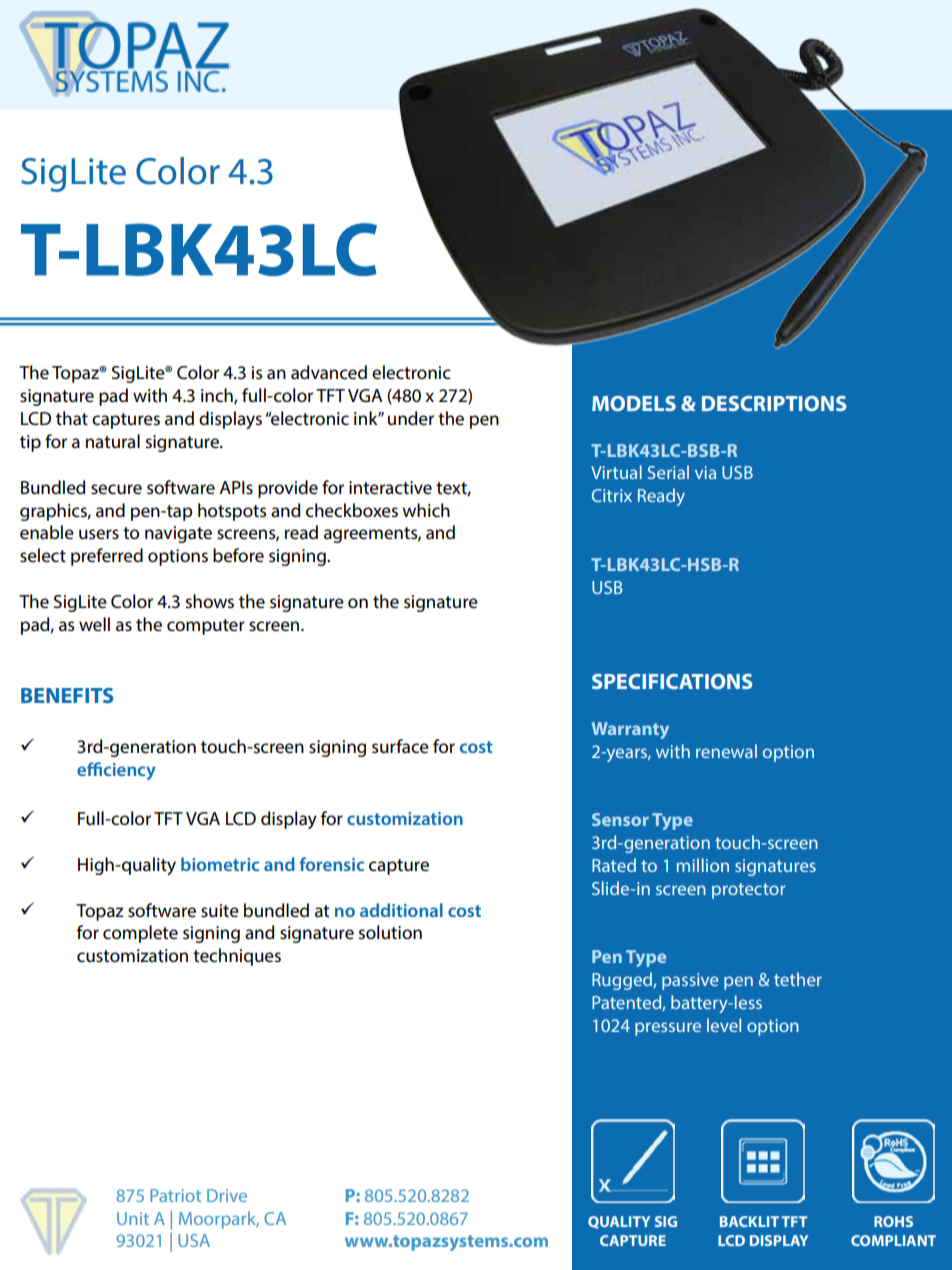 The image size is (952, 1270). Describe the element at coordinates (116, 771) in the image. I see `efficiency` at that location.
